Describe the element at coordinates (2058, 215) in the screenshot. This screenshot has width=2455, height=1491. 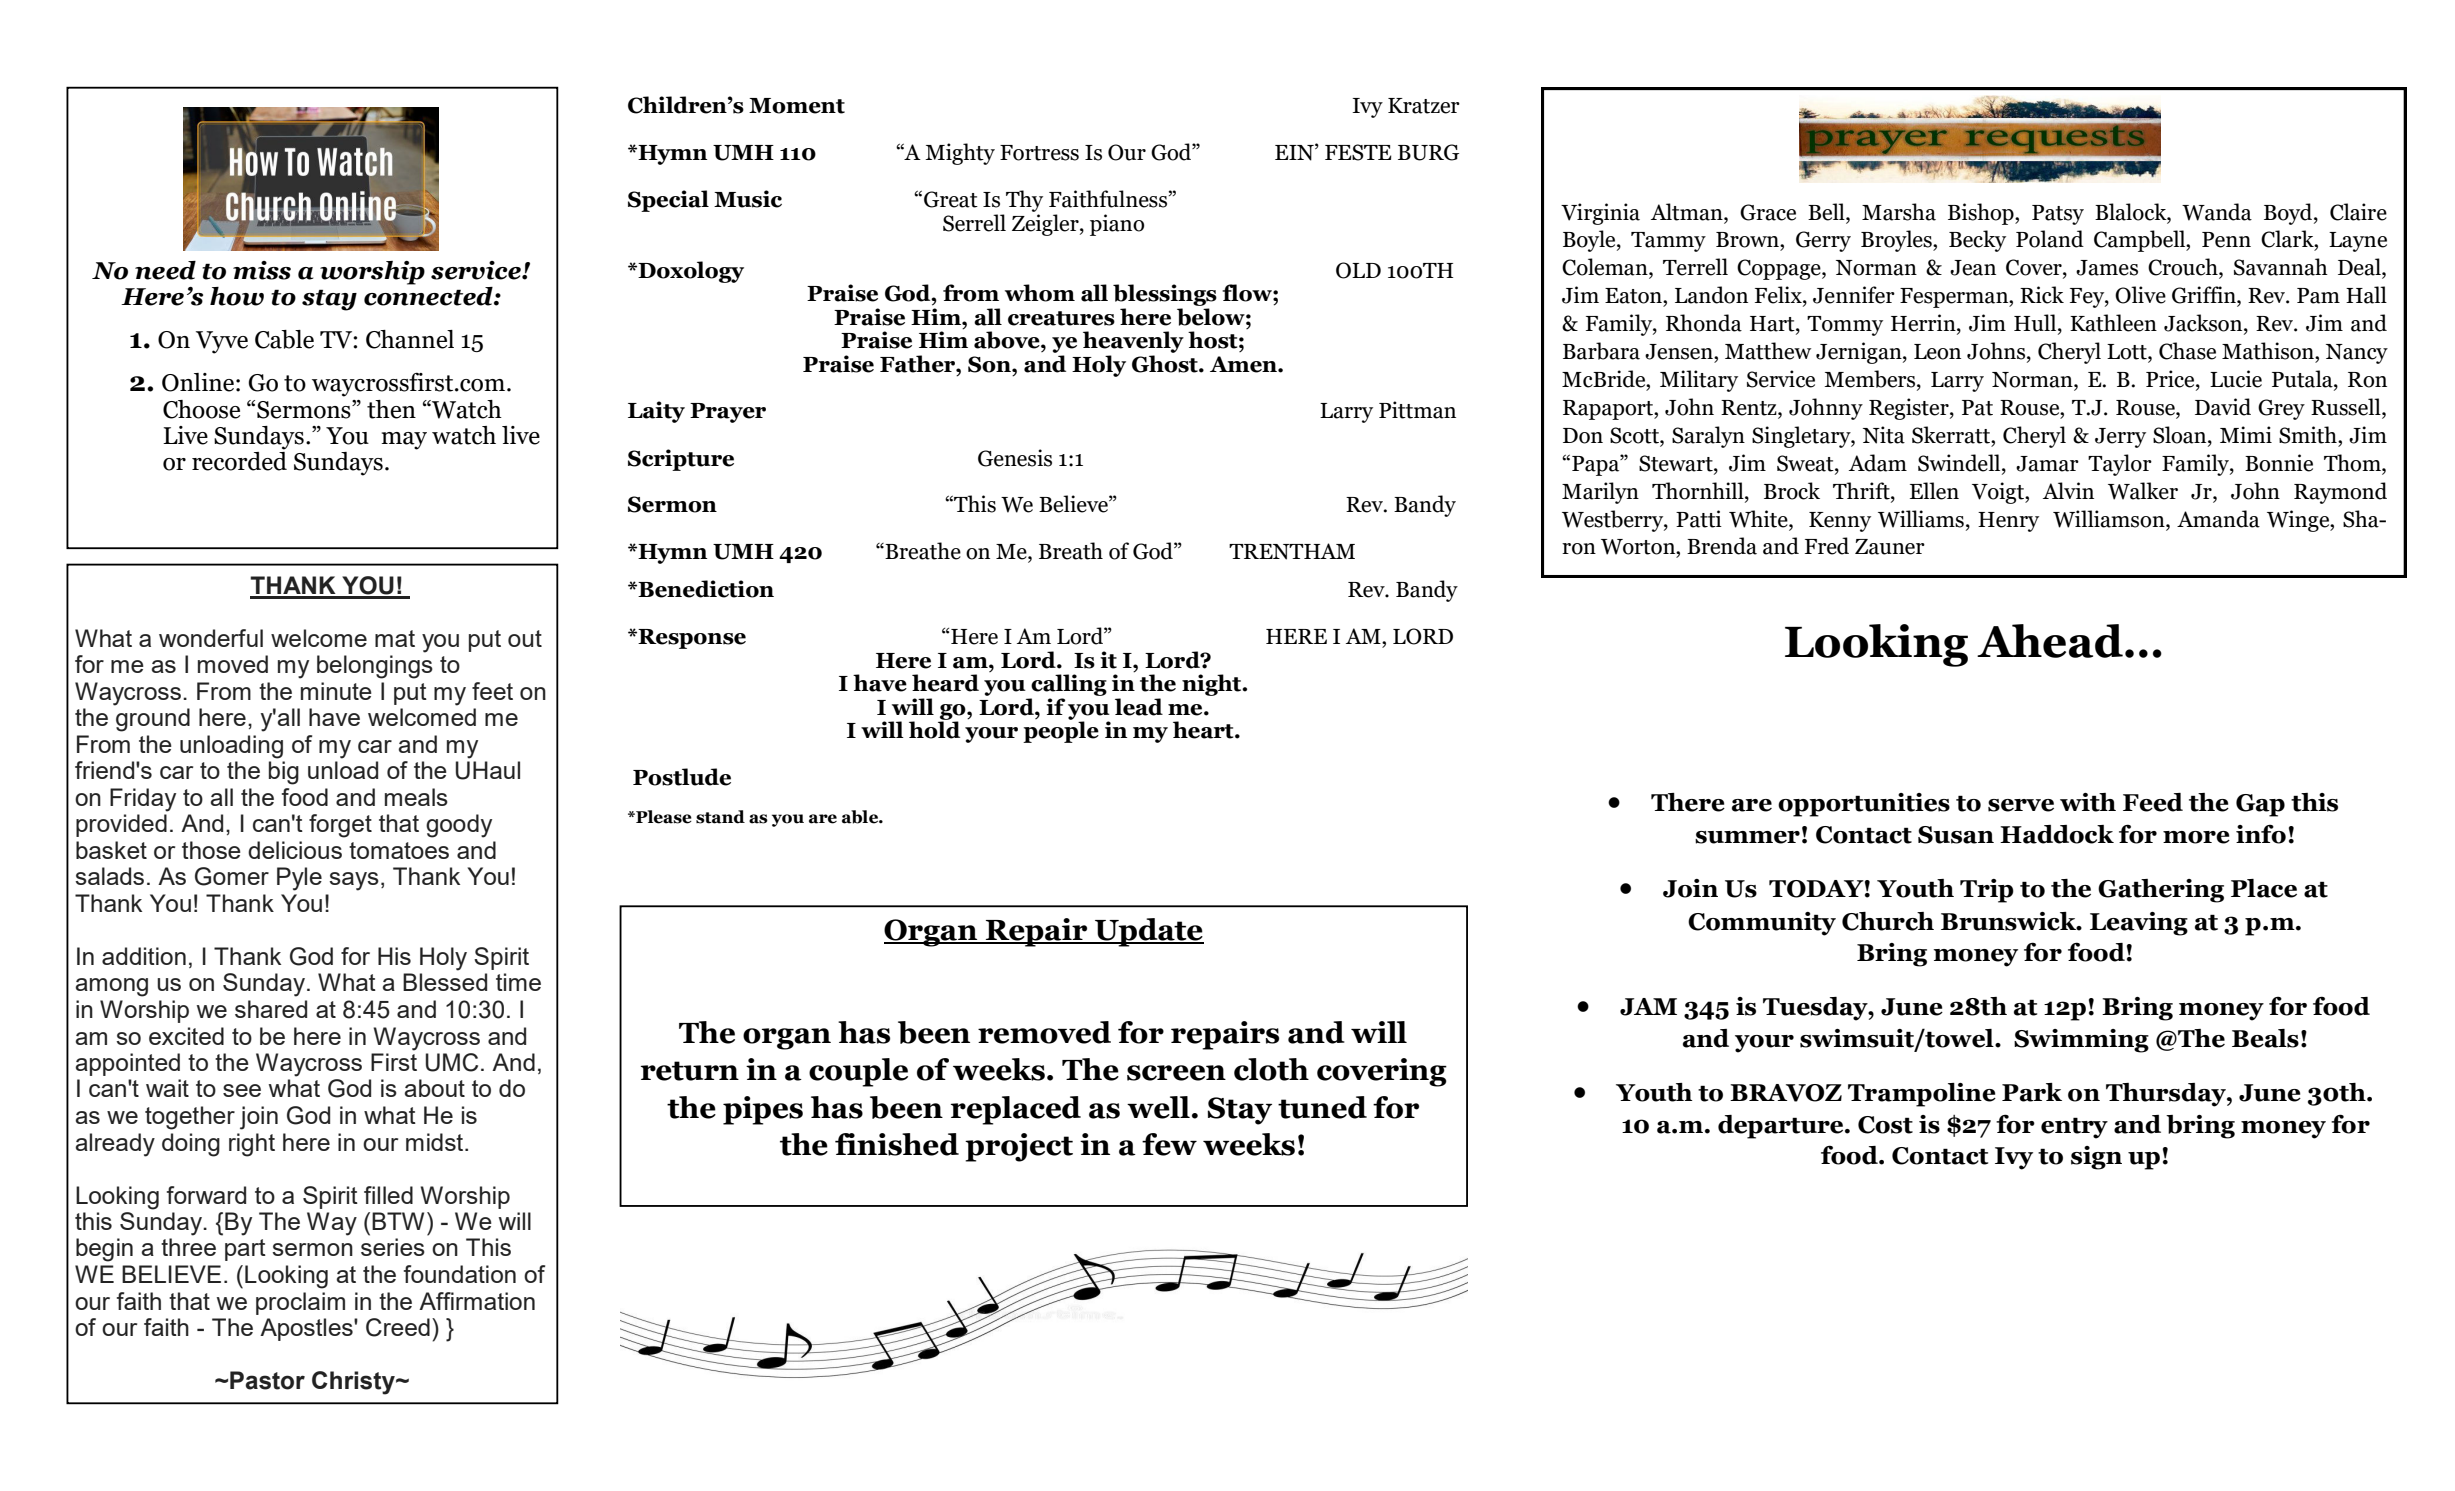
I see `Patsy` at that location.
